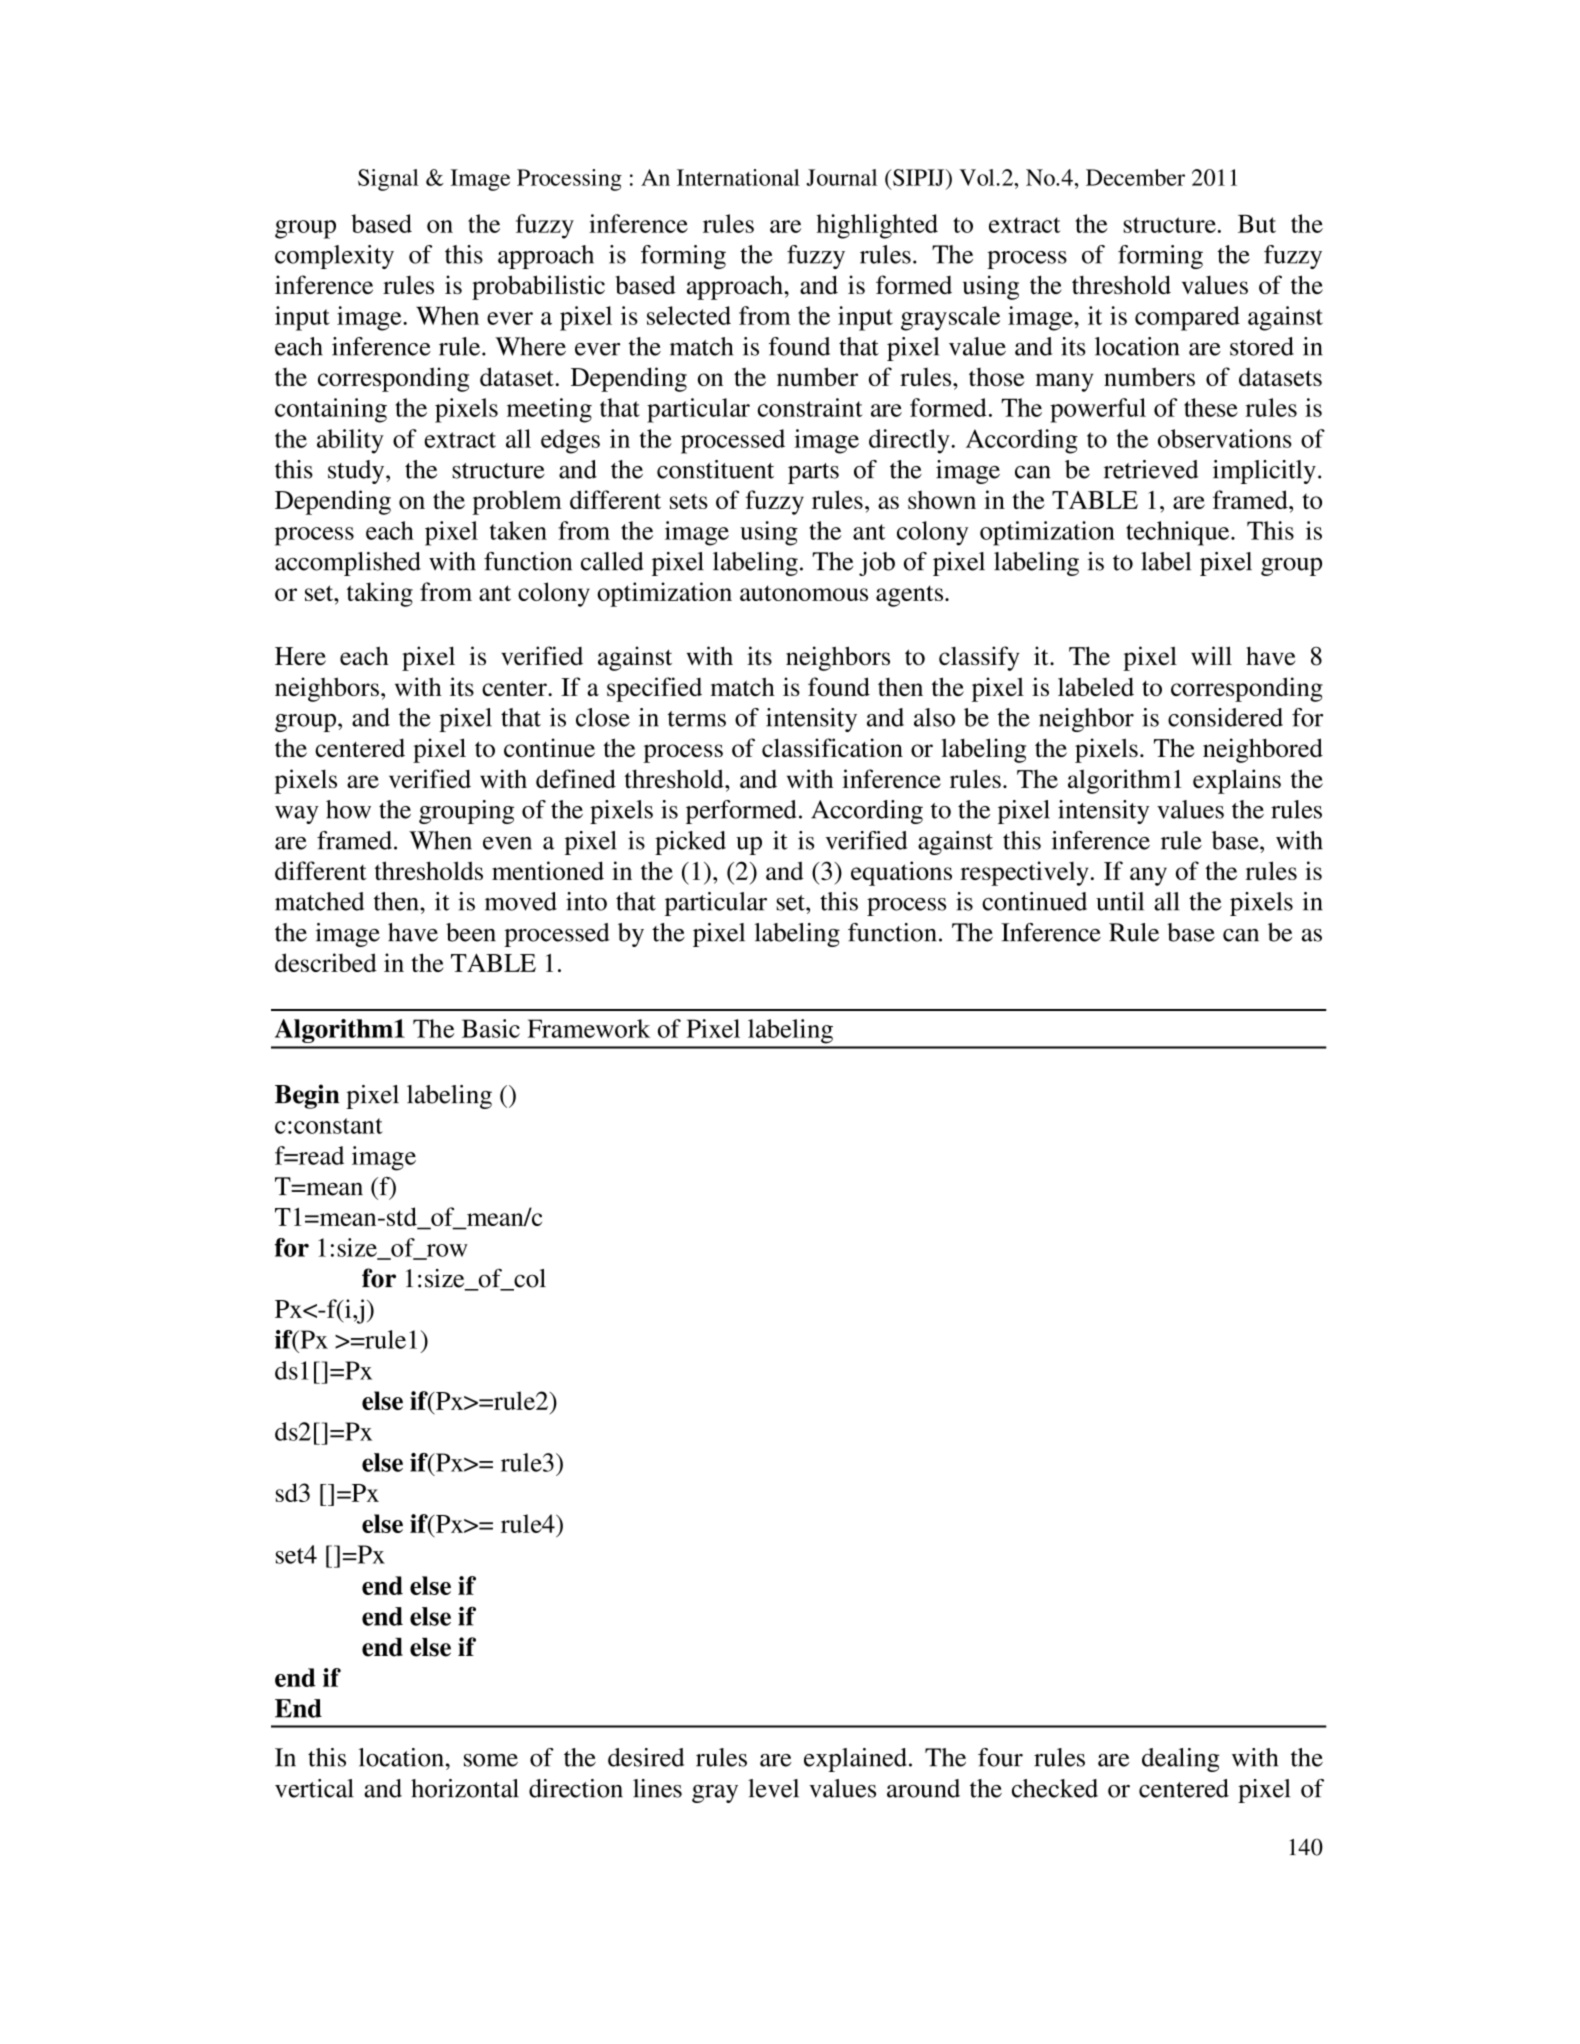 The image size is (1580, 2044). I want to click on level, so click(773, 1788).
